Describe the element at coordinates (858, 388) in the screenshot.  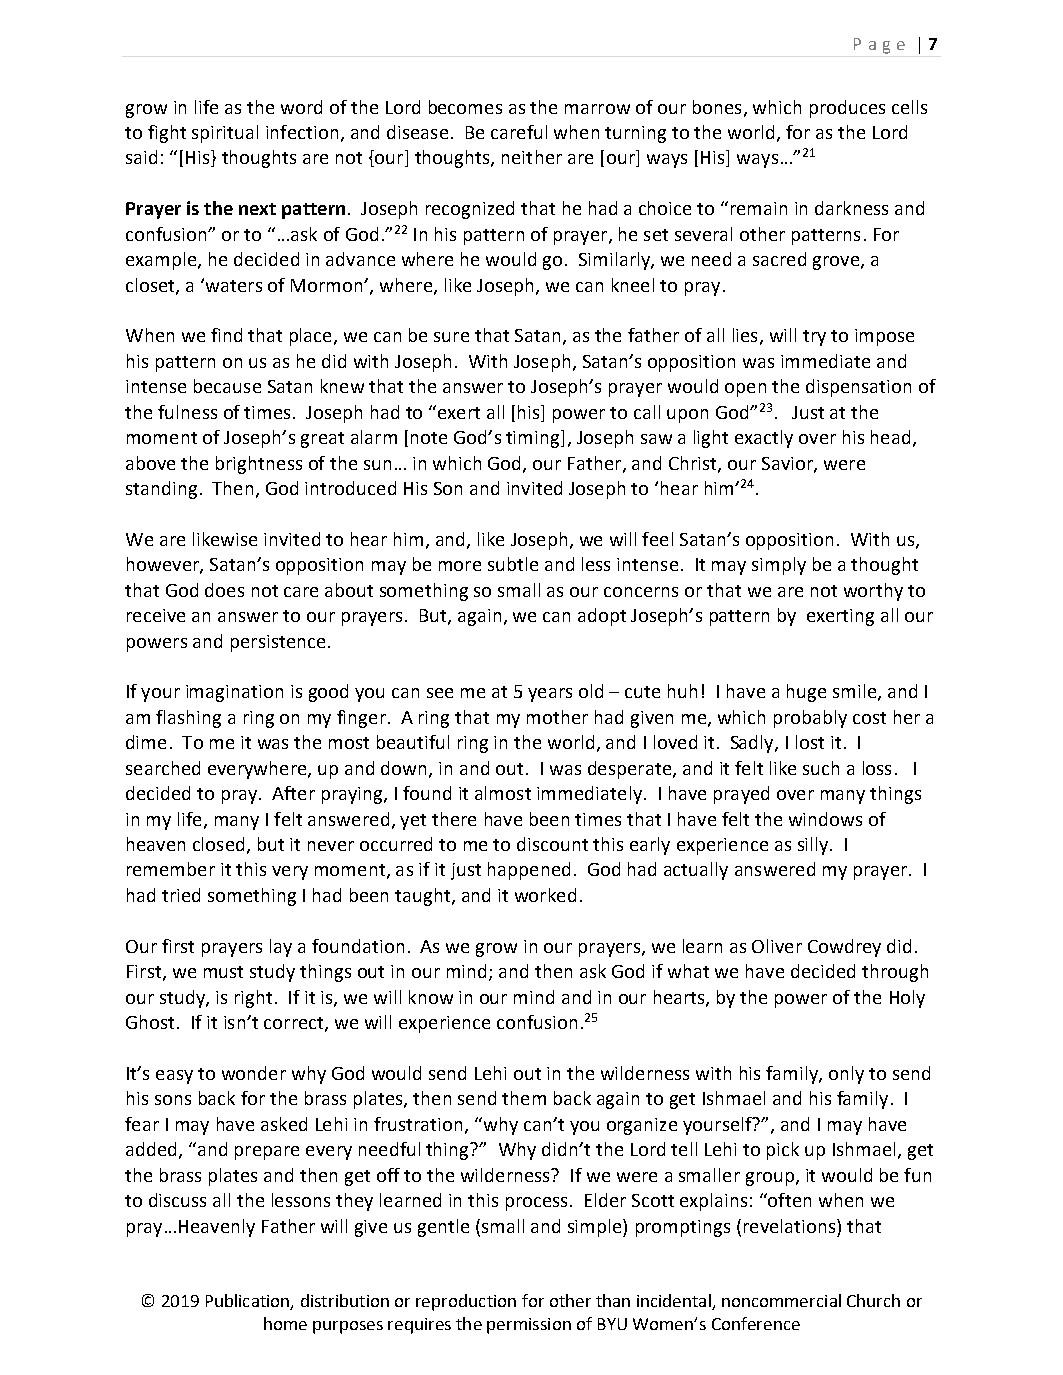
I see `dispensation` at that location.
